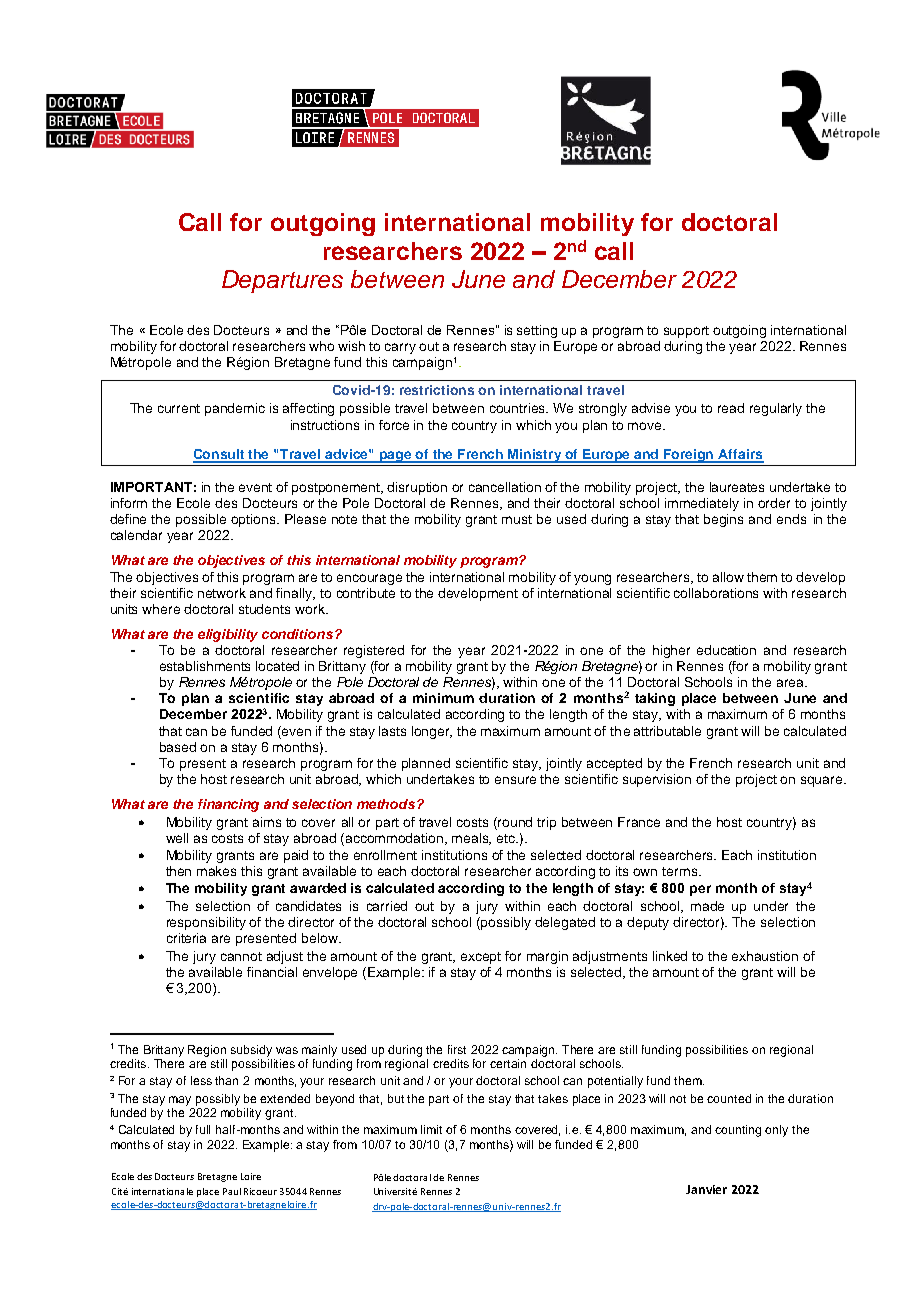 The height and width of the document is (1308, 924). Describe the element at coordinates (517, 519) in the document. I see `must` at that location.
